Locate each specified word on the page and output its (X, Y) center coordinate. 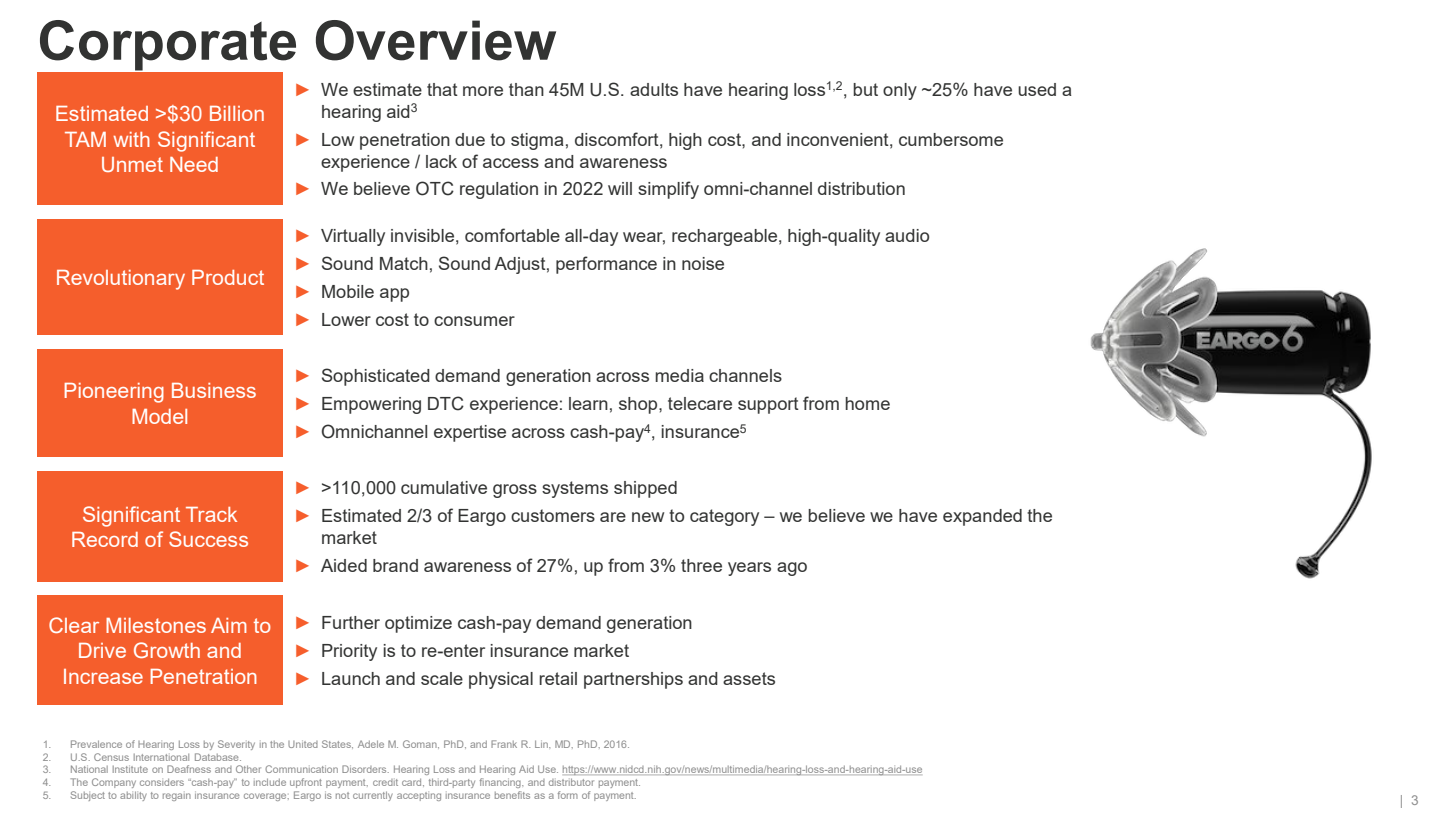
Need (194, 164)
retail (558, 678)
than (526, 89)
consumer (474, 321)
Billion (237, 113)
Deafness (189, 769)
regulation (499, 190)
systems (575, 489)
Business (214, 390)
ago (792, 569)
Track (211, 514)
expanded (982, 517)
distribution (861, 188)
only (900, 91)
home (867, 403)
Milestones (156, 625)
